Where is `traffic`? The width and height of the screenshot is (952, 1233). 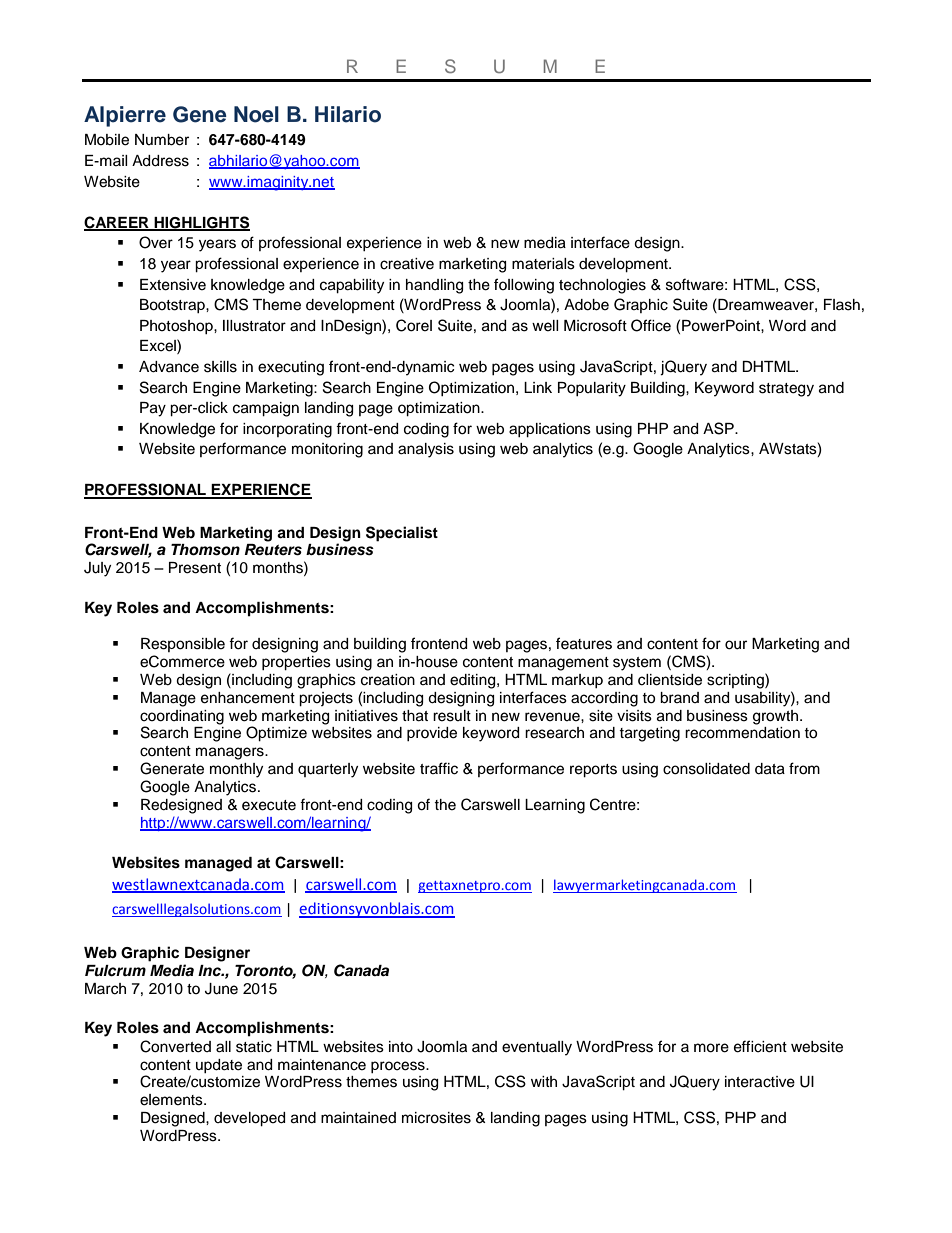
traffic is located at coordinates (439, 768).
